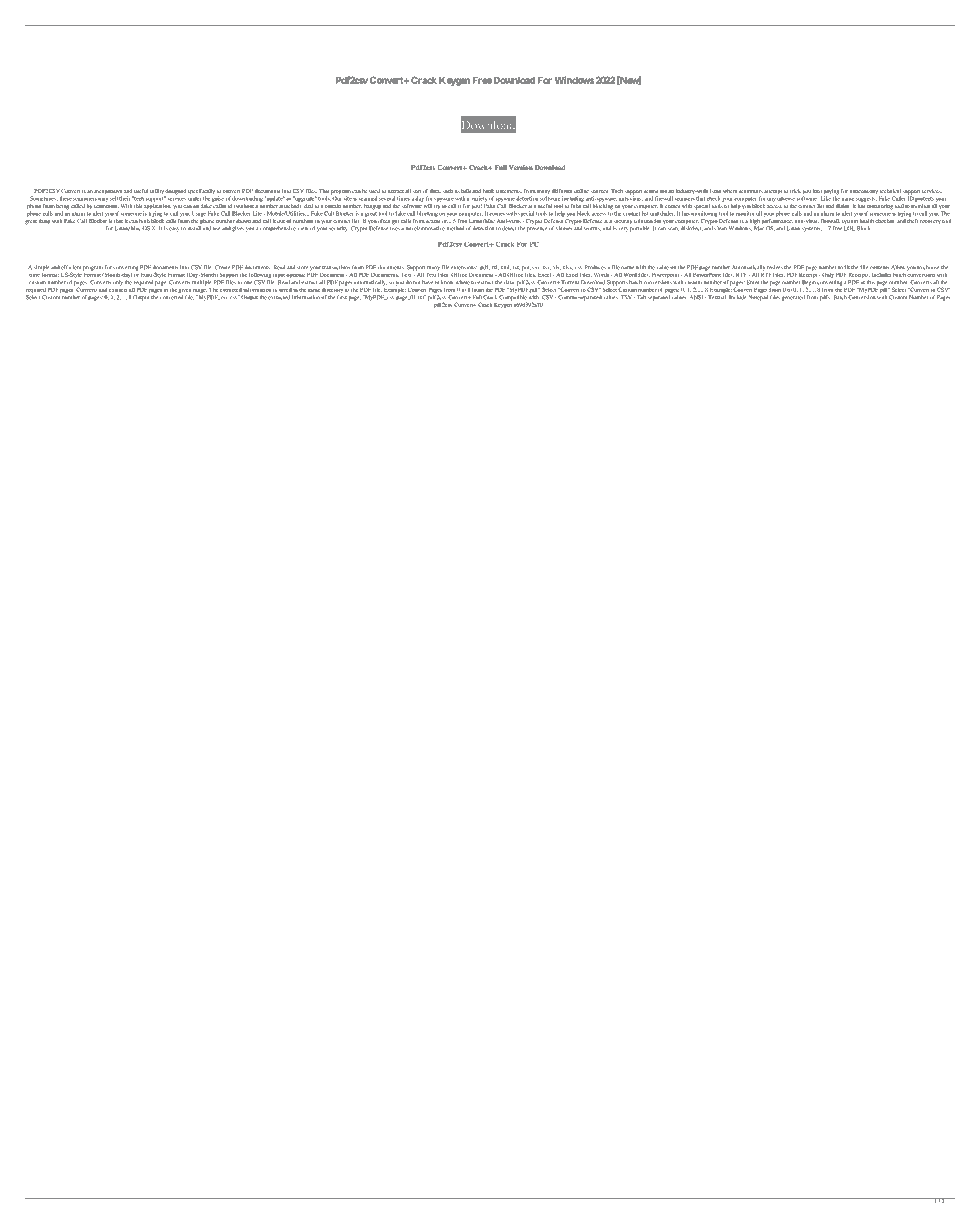 The width and height of the page is (980, 1215). Describe the element at coordinates (879, 268) in the page. I see `contents` at that location.
